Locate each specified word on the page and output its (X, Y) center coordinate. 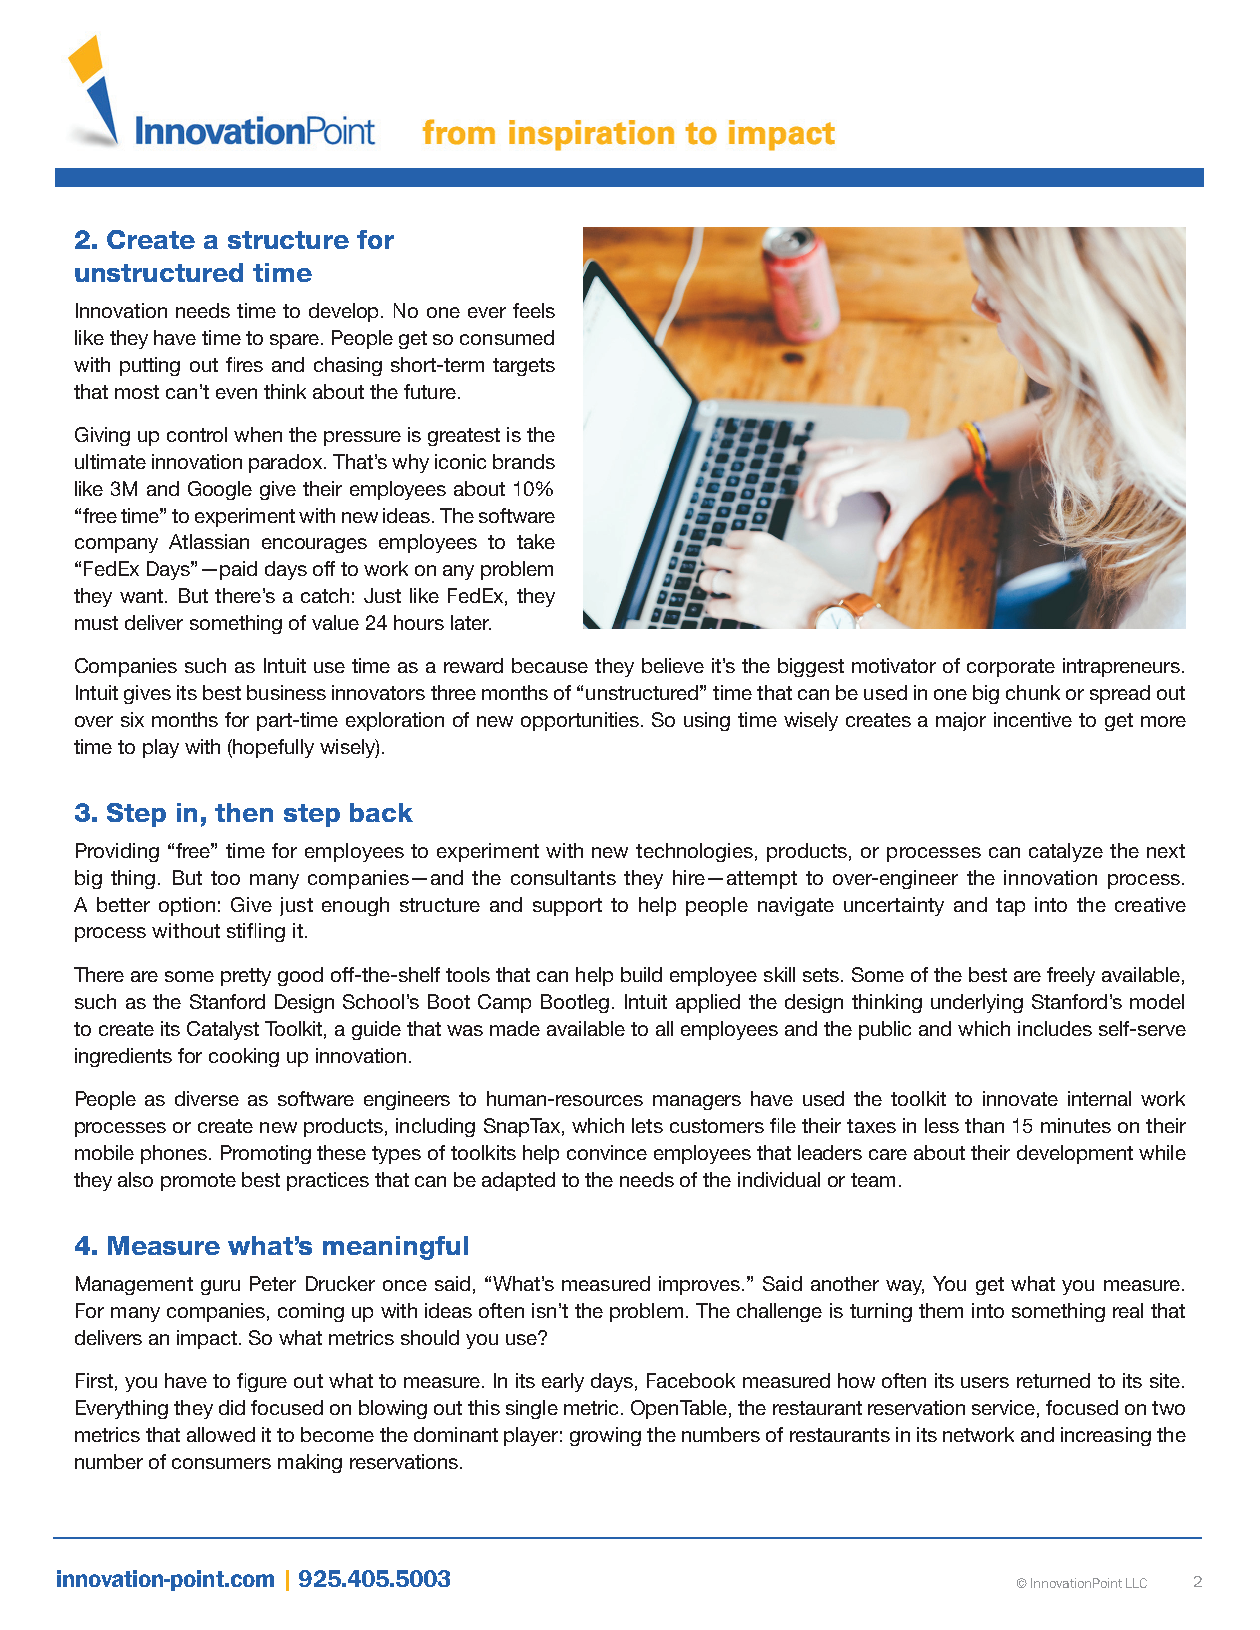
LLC (1136, 1583)
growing (605, 1436)
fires (244, 364)
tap (1010, 907)
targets (524, 367)
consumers (221, 1463)
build (641, 974)
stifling (256, 932)
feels (534, 310)
